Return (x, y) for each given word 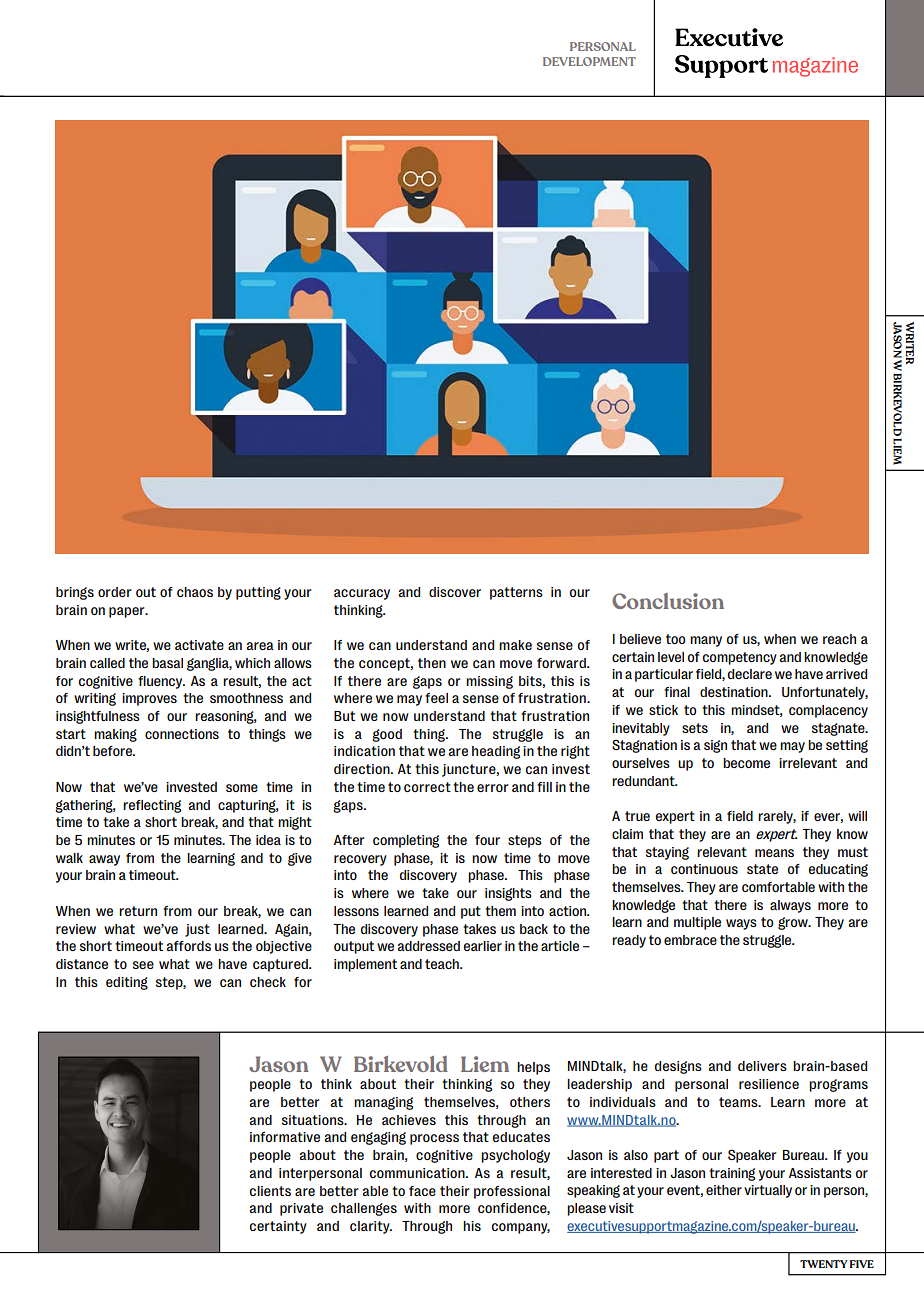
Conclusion (668, 601)
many (706, 641)
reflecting (152, 806)
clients (270, 1191)
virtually (768, 1191)
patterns (516, 593)
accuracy (362, 594)
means (774, 853)
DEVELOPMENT (589, 61)
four (487, 840)
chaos (195, 592)
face (422, 1191)
